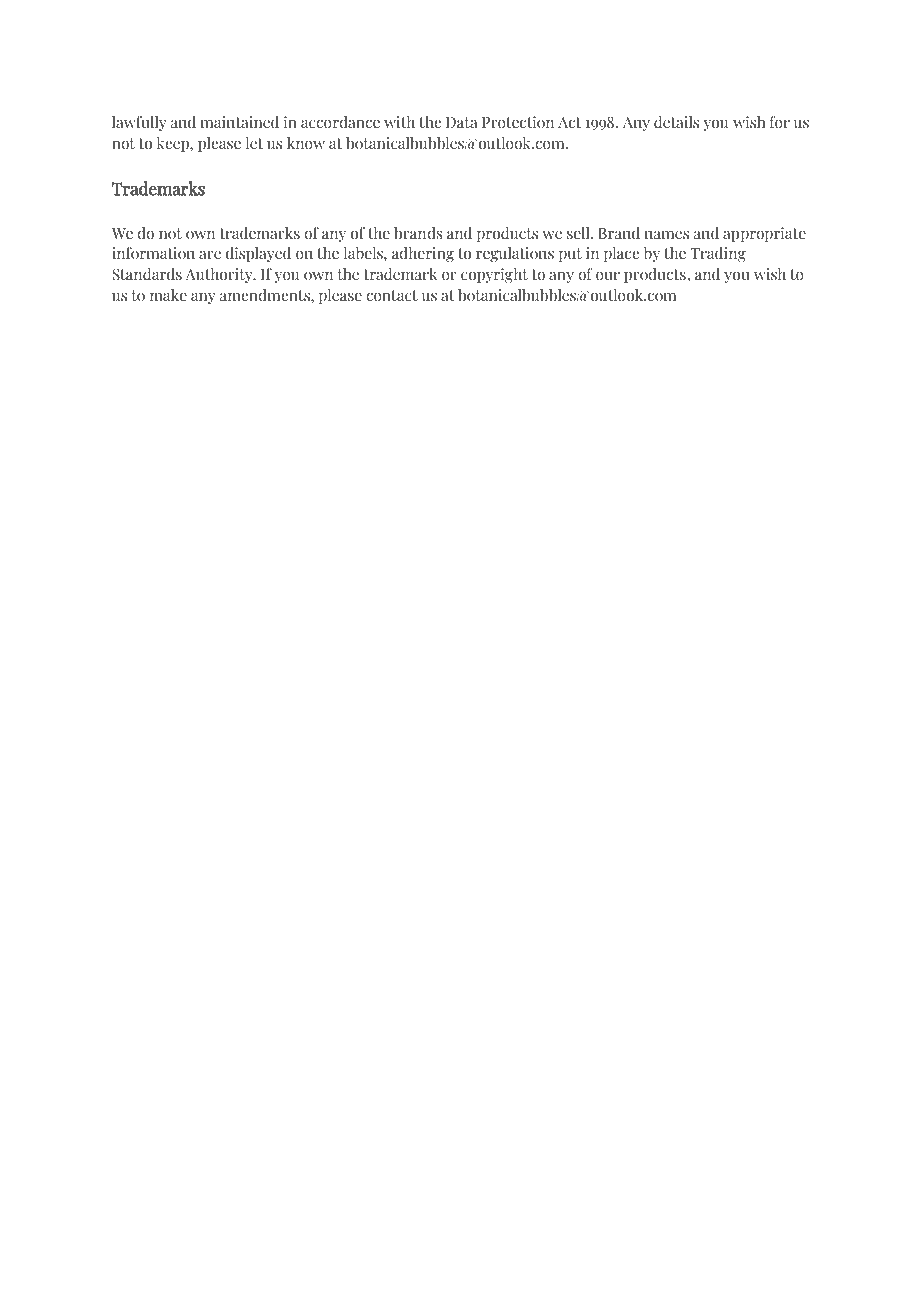 The image size is (924, 1307). Describe the element at coordinates (306, 143) in the screenshot. I see `know` at that location.
